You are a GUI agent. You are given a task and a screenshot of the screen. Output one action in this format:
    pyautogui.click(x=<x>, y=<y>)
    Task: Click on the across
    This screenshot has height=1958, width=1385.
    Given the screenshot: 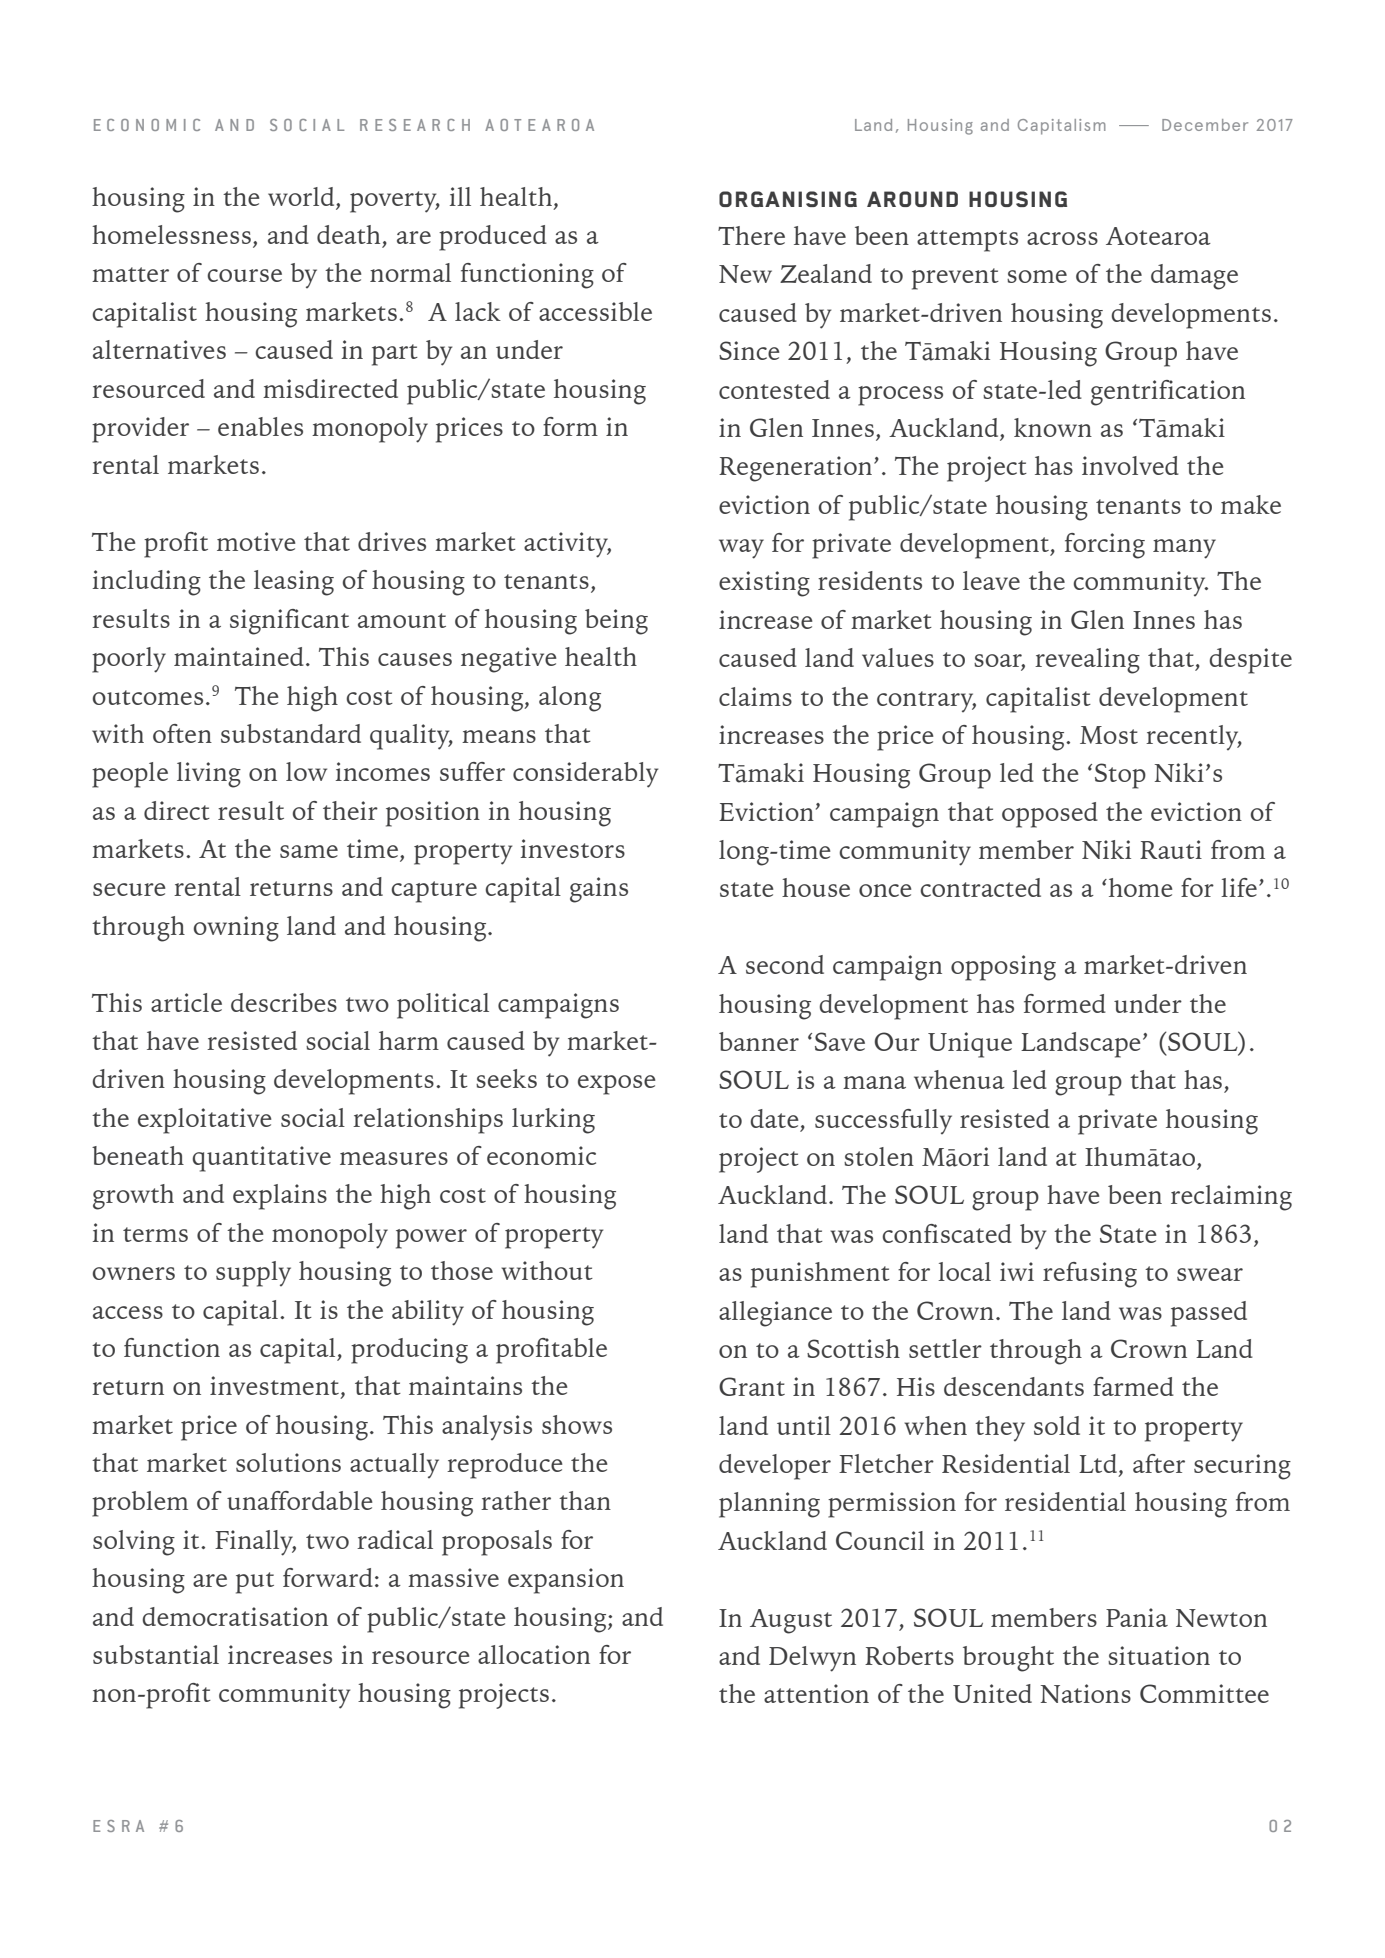 What is the action you would take?
    pyautogui.click(x=1062, y=238)
